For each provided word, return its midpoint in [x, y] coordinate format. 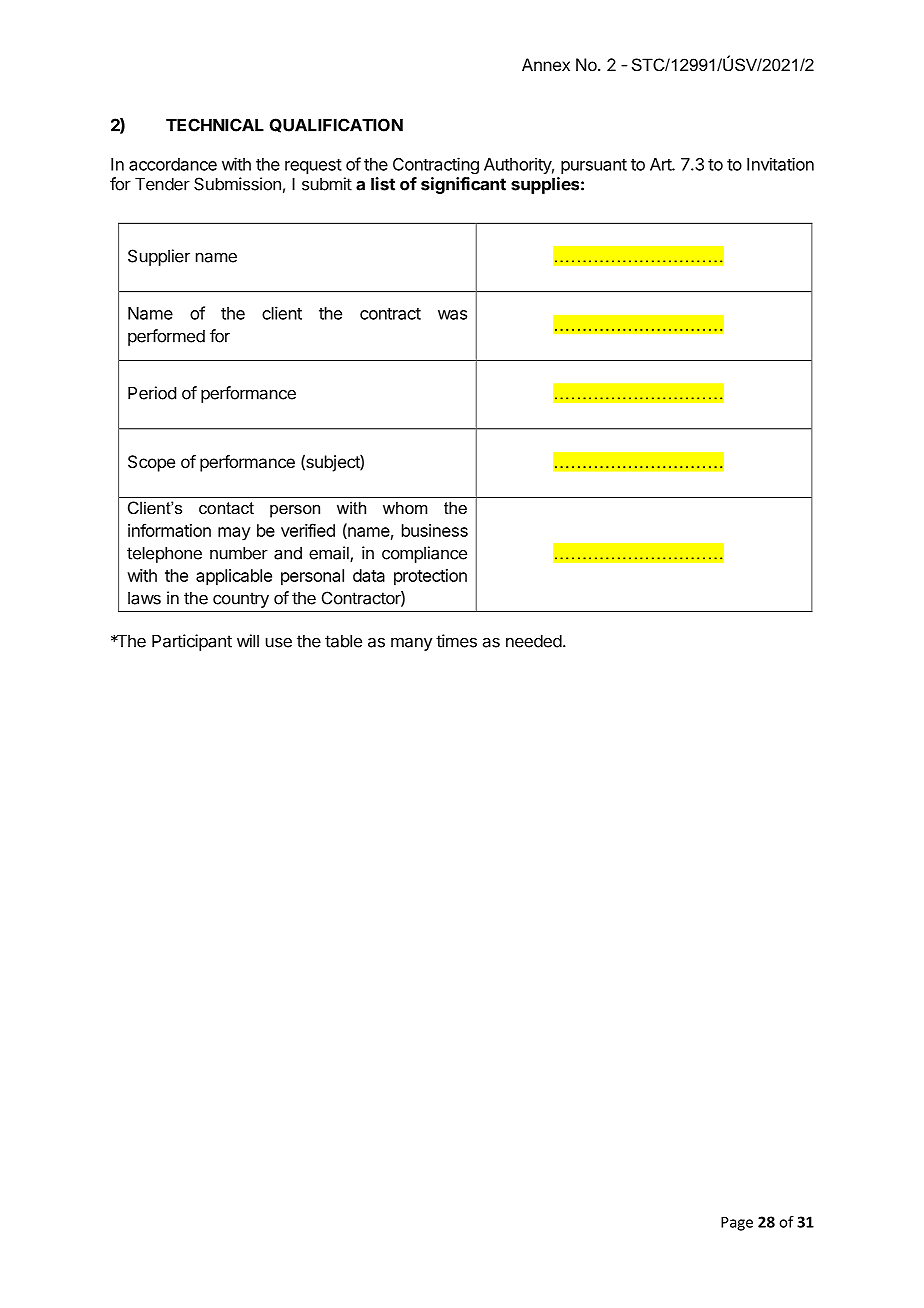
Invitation [780, 164]
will [248, 641]
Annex [546, 64]
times [456, 641]
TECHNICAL [215, 125]
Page [737, 1223]
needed [534, 641]
